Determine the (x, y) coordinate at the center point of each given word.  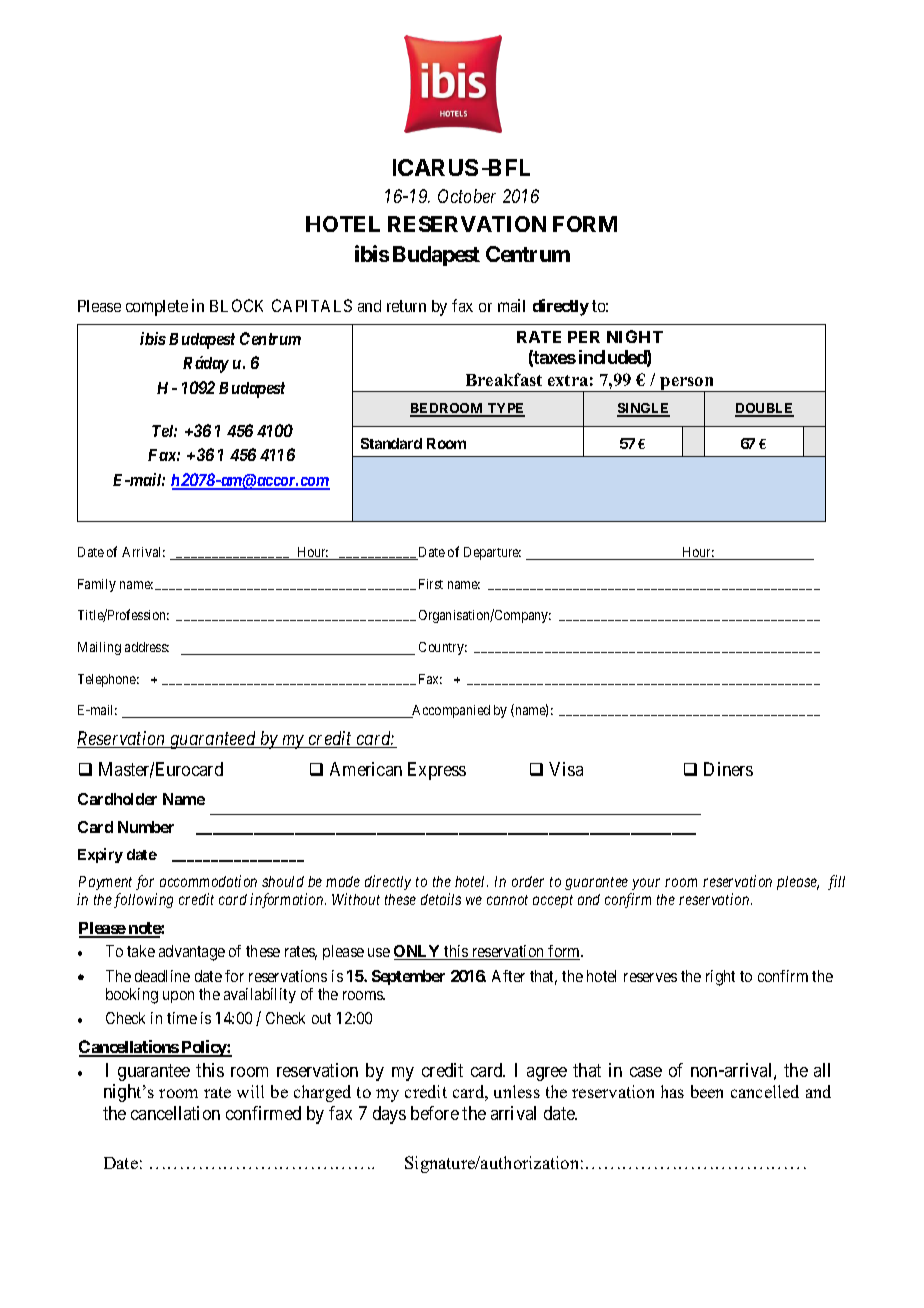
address (147, 647)
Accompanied (450, 711)
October (467, 196)
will (250, 1091)
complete (157, 308)
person (687, 385)
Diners (728, 769)
